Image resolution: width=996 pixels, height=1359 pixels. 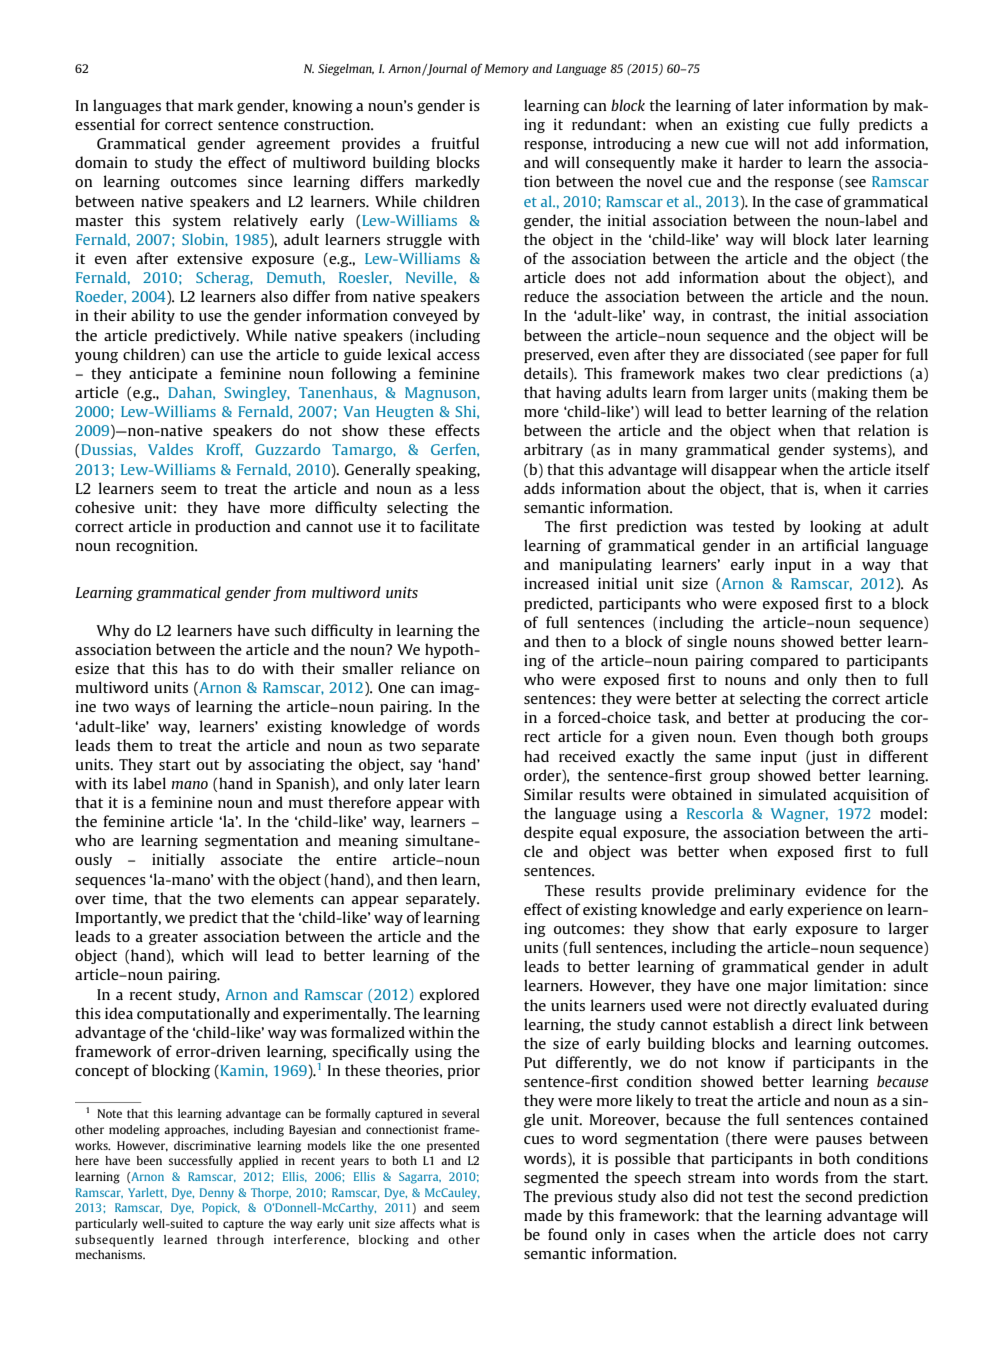 What do you see at coordinates (549, 833) in the image?
I see `despite` at bounding box center [549, 833].
